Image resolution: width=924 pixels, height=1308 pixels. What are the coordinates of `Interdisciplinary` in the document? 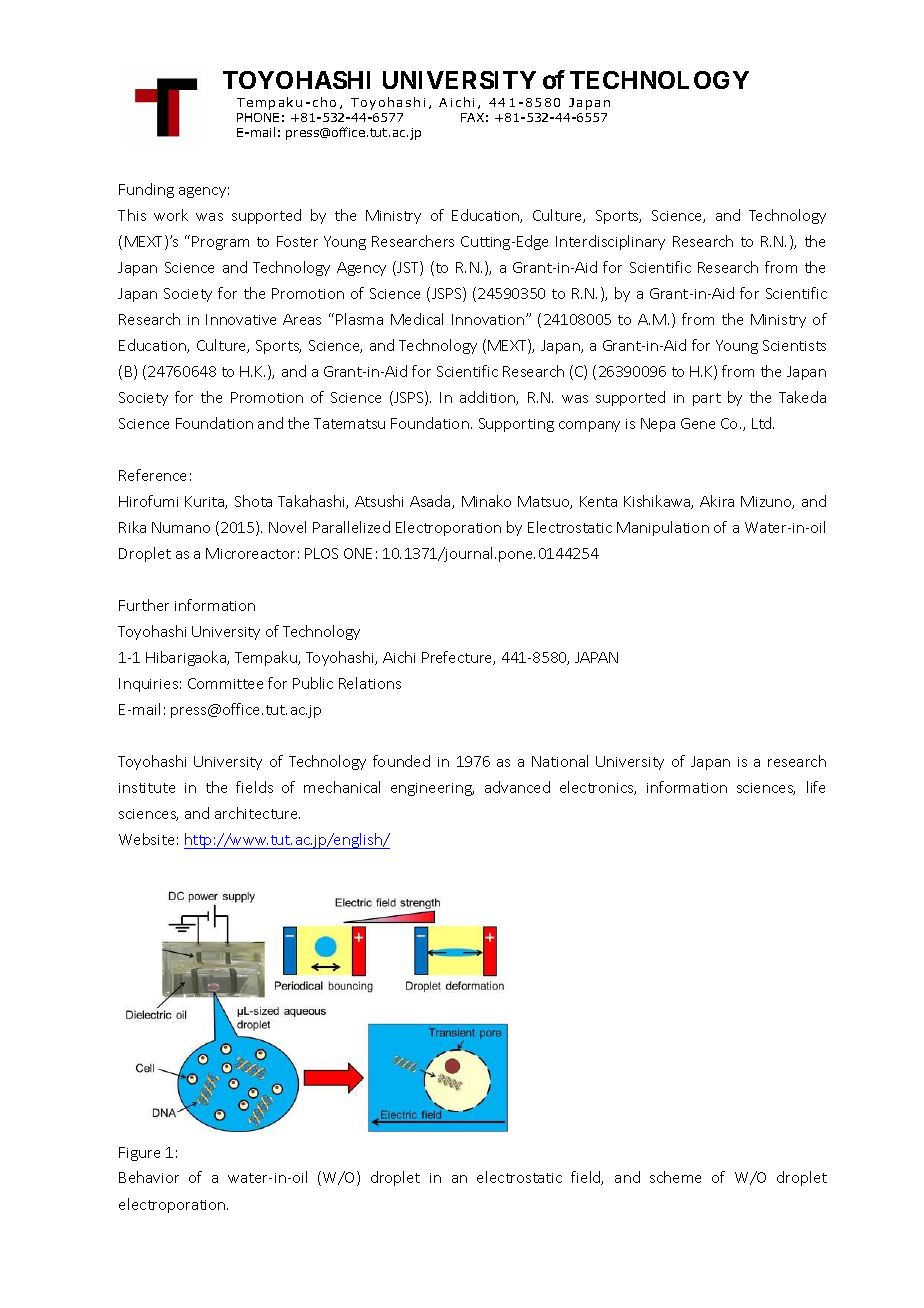 It's located at (610, 242).
